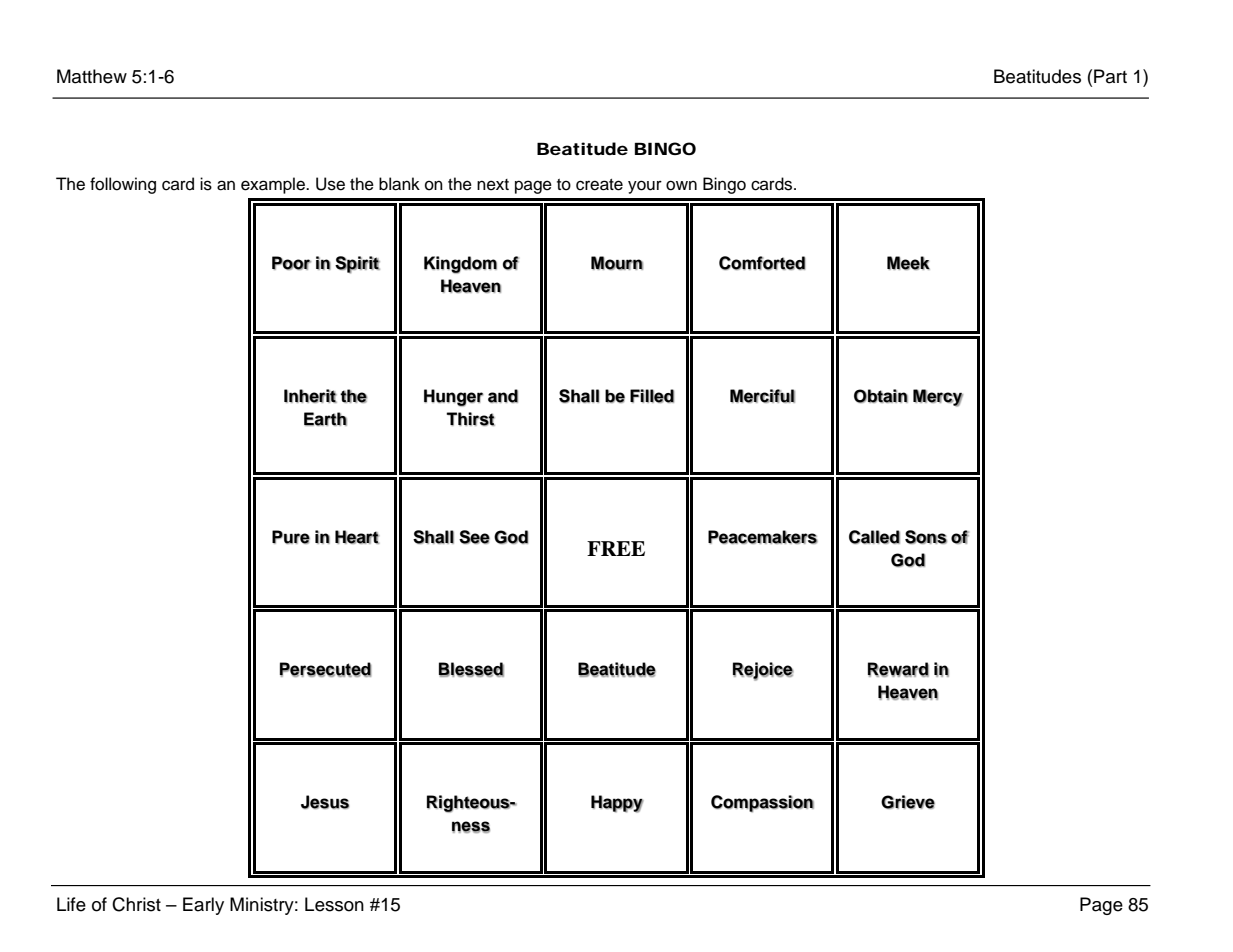 Image resolution: width=1233 pixels, height=952 pixels. Describe the element at coordinates (326, 669) in the screenshot. I see `Persecuted` at that location.
